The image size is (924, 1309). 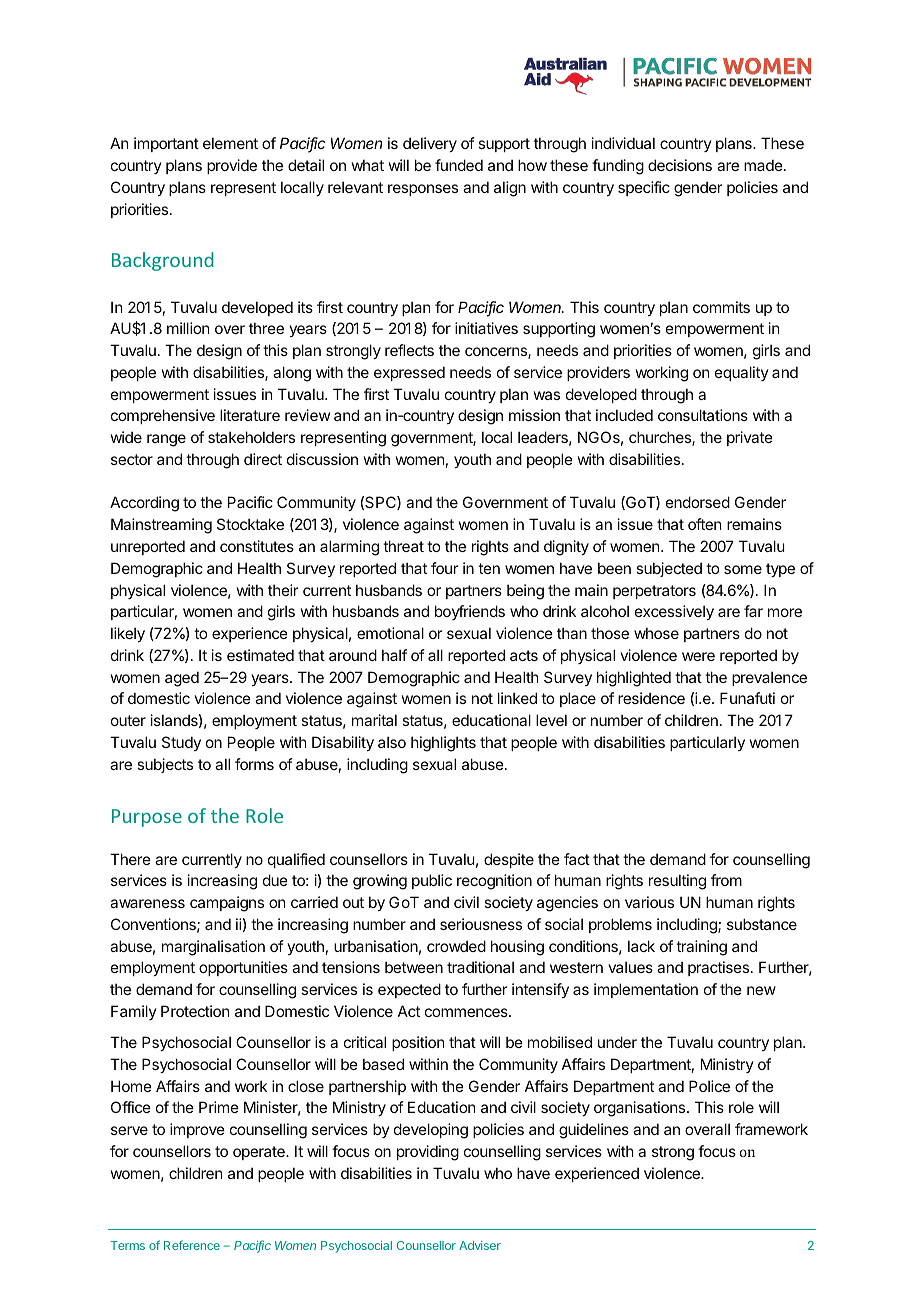 What do you see at coordinates (444, 568) in the image?
I see `four` at bounding box center [444, 568].
